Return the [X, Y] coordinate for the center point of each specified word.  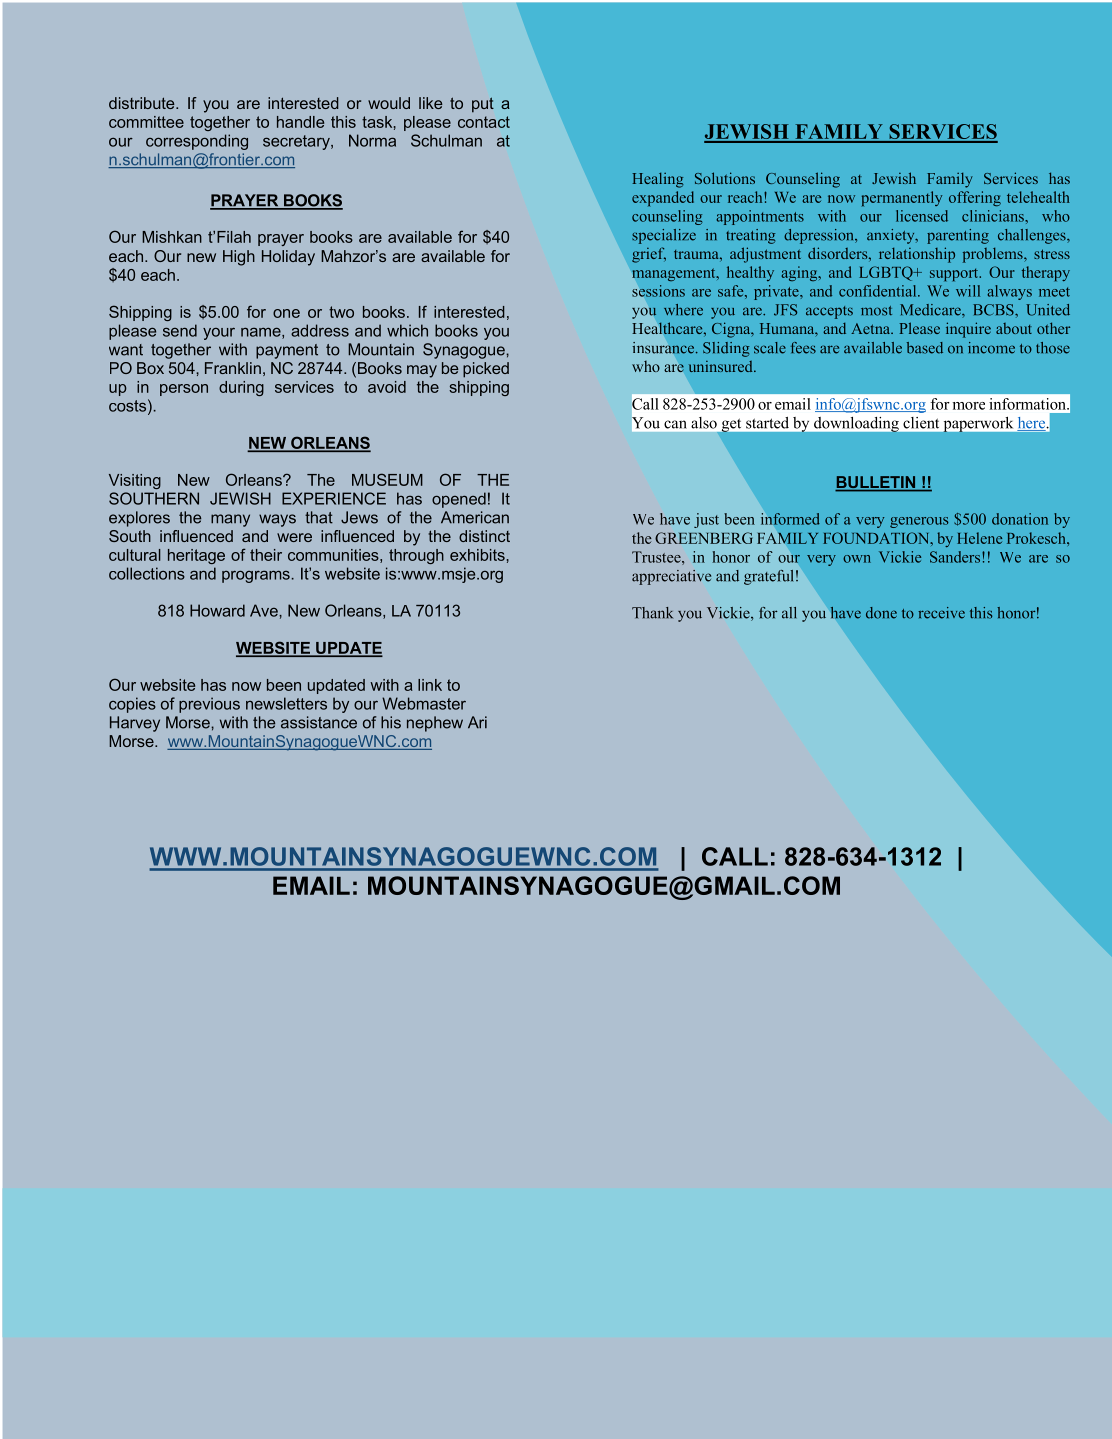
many [230, 520]
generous [919, 522]
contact [484, 122]
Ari [477, 722]
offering [975, 198]
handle [300, 122]
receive [941, 613]
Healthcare [669, 328]
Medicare [931, 311]
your [219, 334]
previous [209, 705]
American [475, 517]
